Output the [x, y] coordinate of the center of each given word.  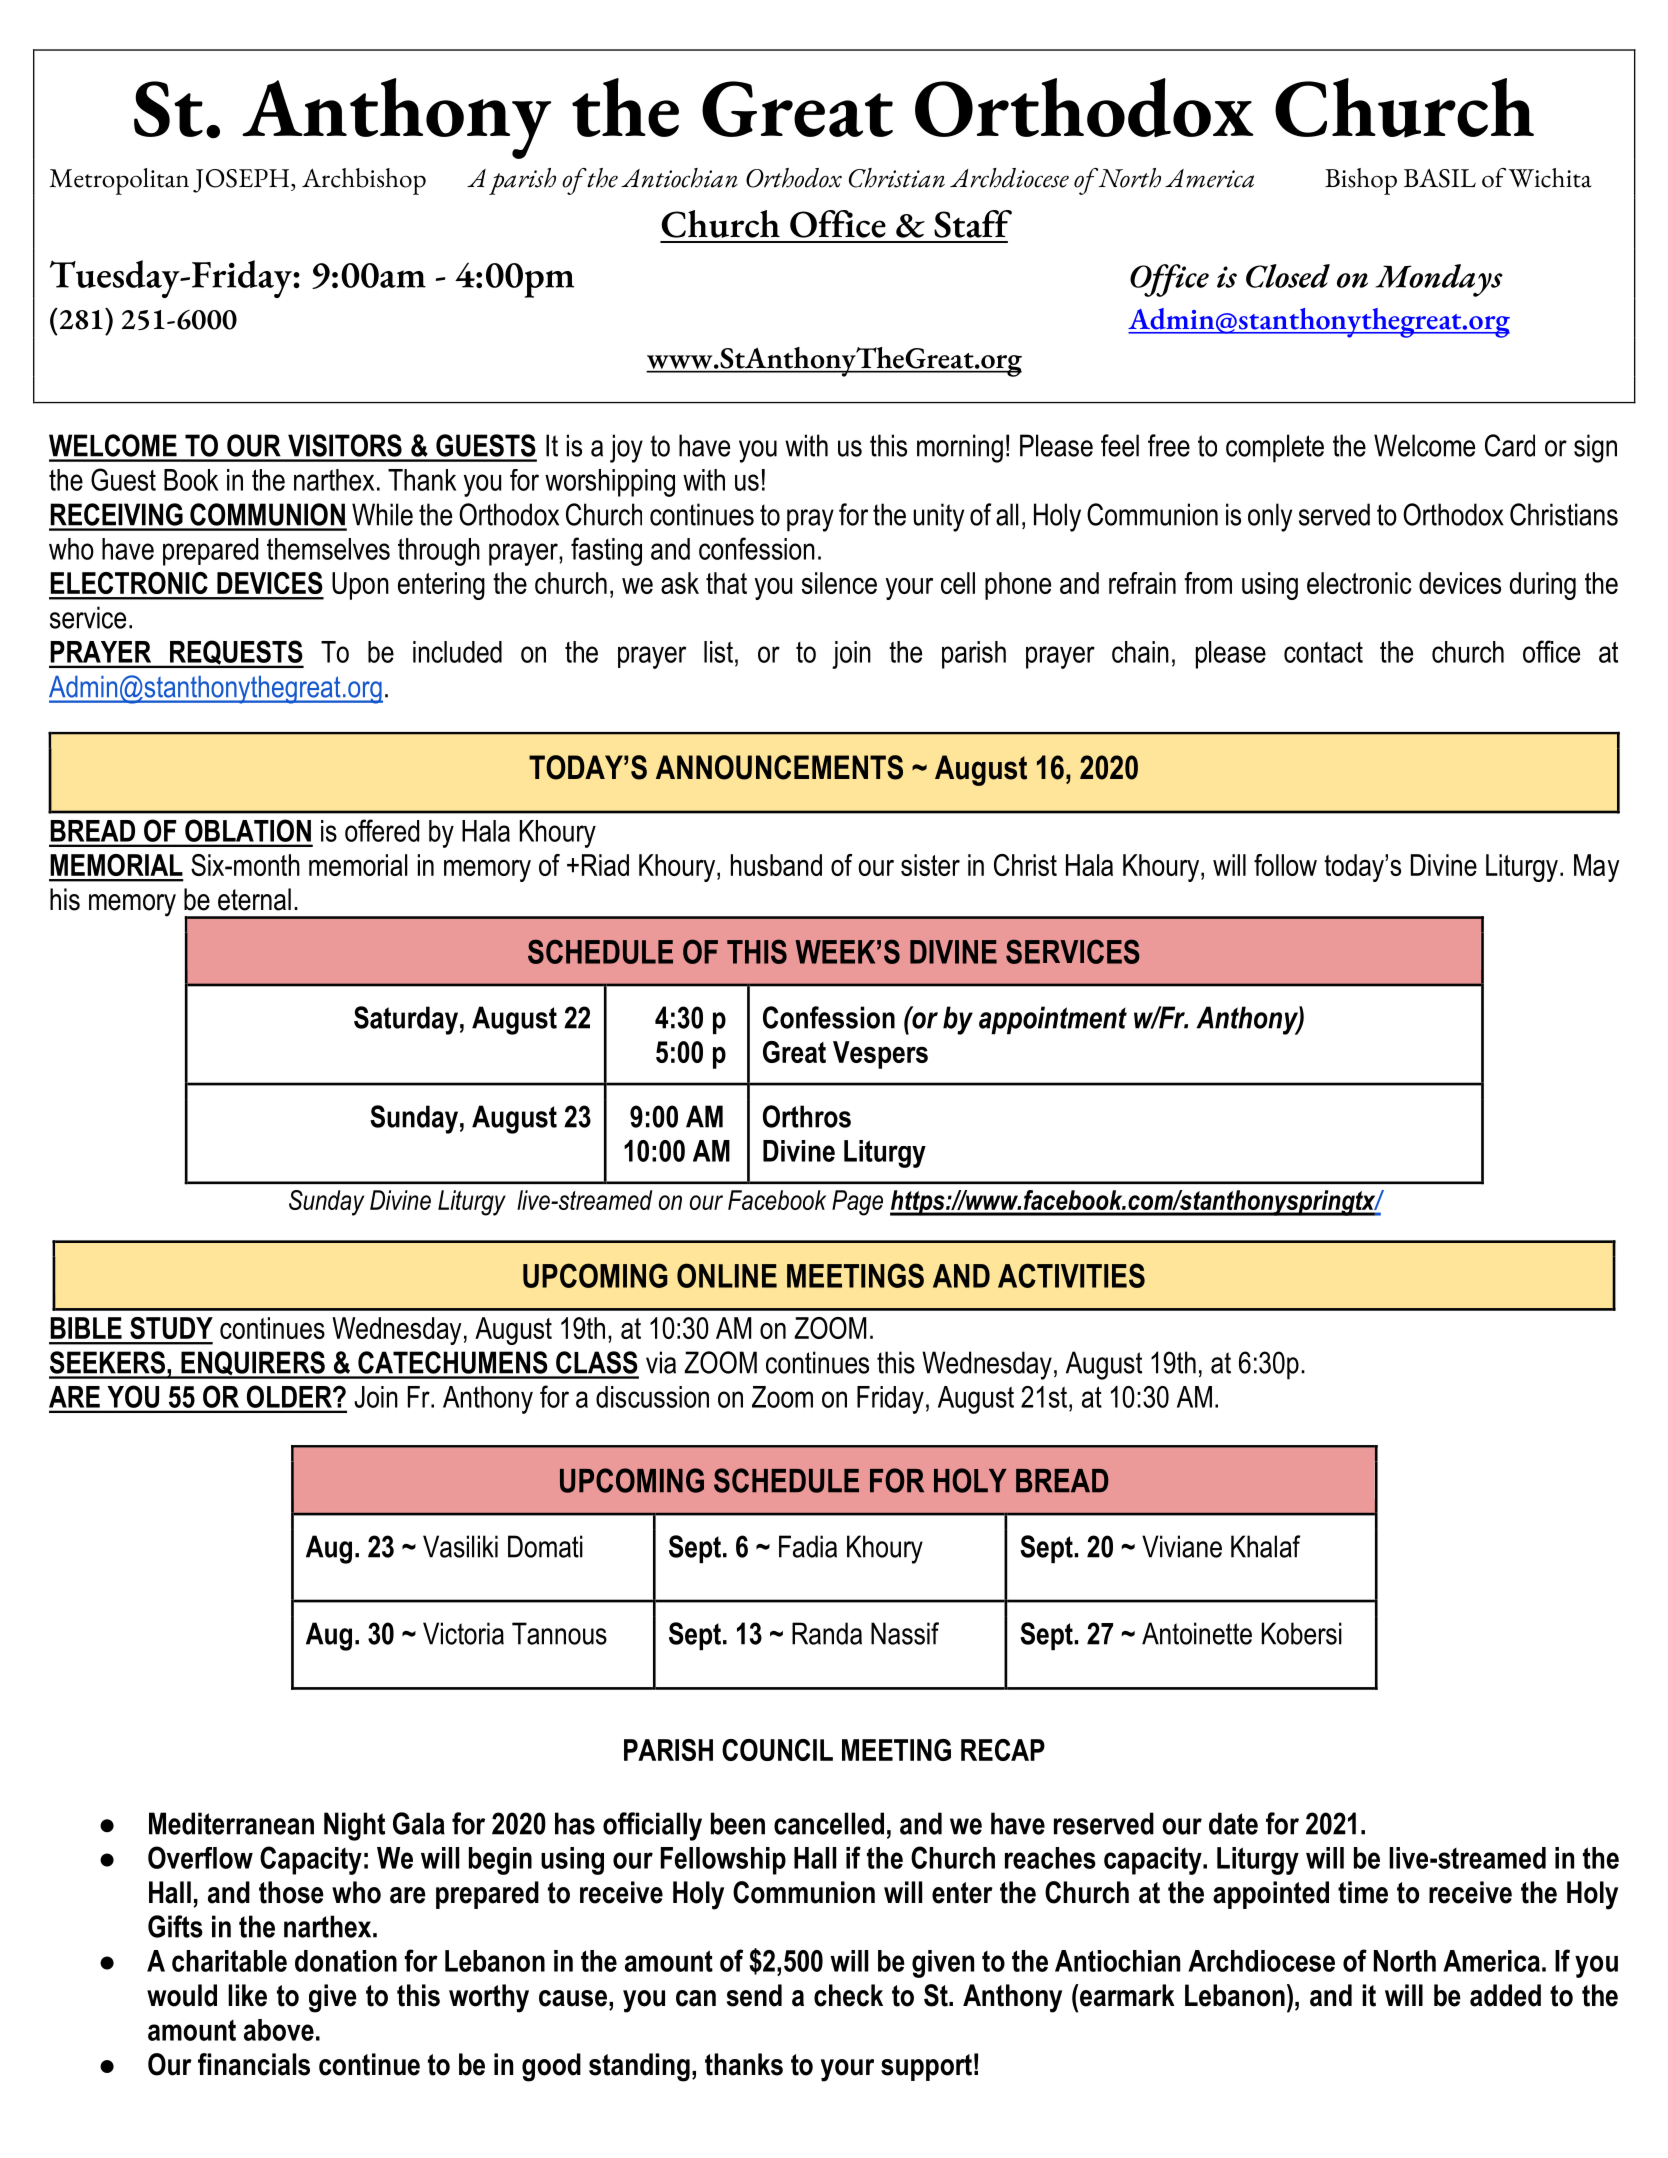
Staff [973, 224]
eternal [254, 899]
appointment [1053, 1020]
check [848, 1995]
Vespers [880, 1055]
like [247, 1995]
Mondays [1439, 280]
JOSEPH [242, 181]
